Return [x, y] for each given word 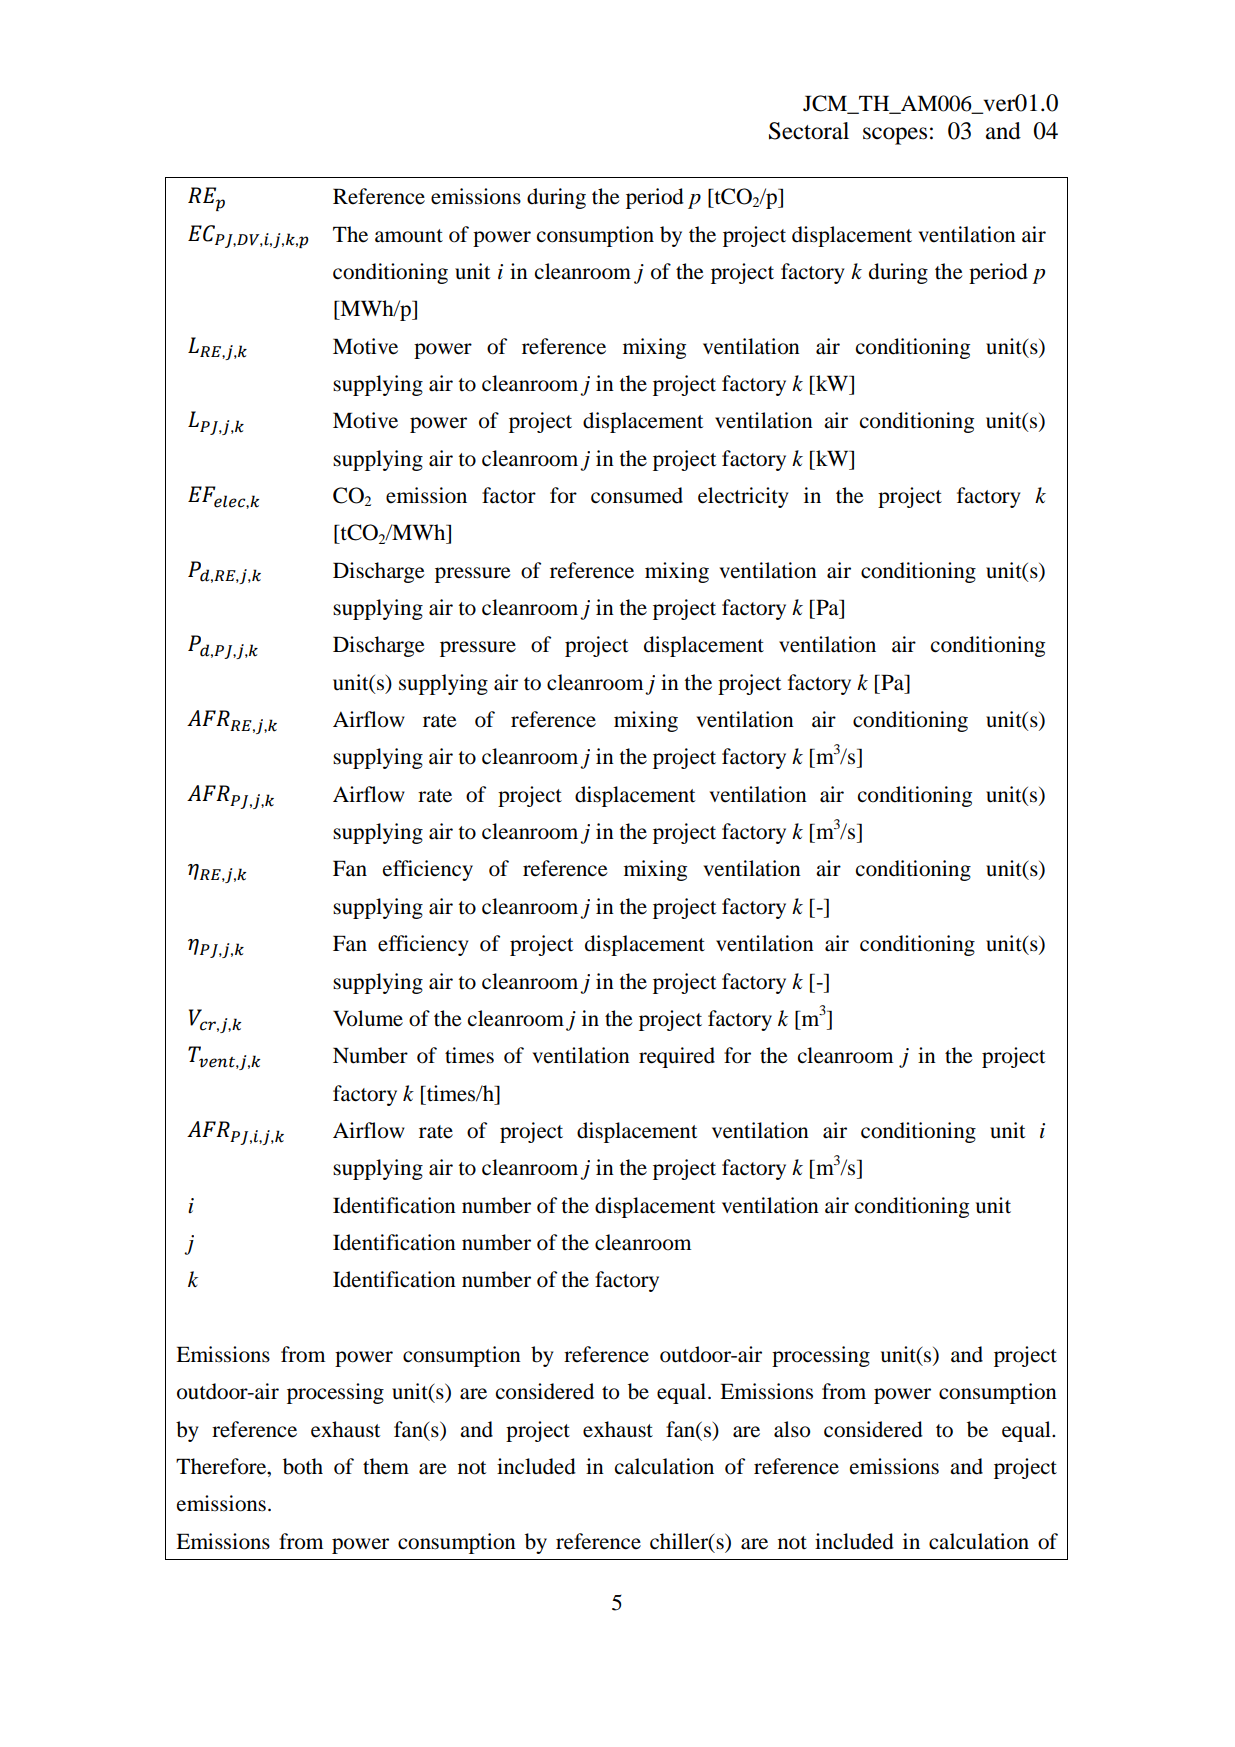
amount [409, 236]
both [303, 1466]
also [792, 1429]
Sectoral [809, 131]
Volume [368, 1018]
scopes [895, 136]
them [386, 1466]
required [677, 1057]
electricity [743, 497]
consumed [637, 495]
